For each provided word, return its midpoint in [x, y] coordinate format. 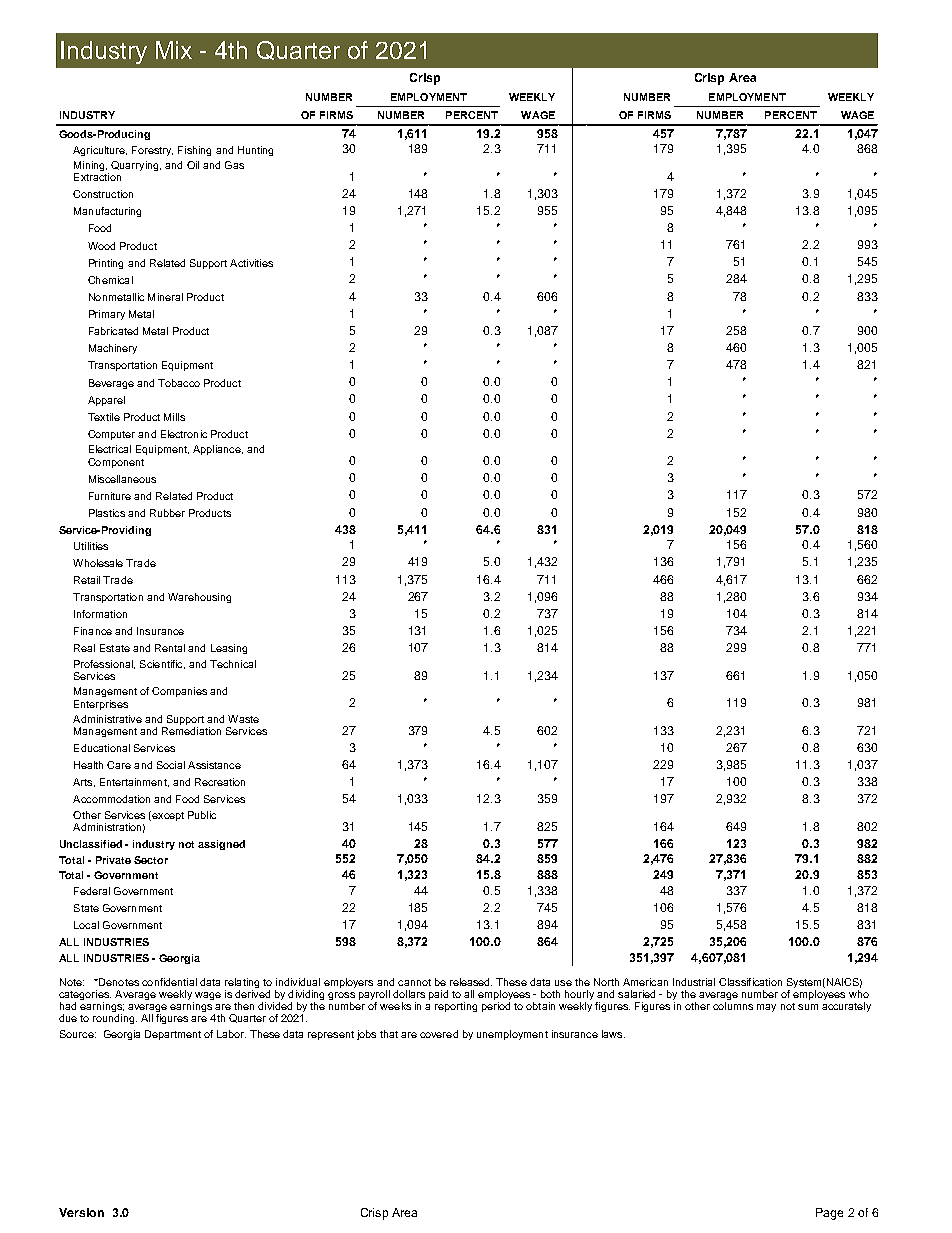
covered [439, 1034]
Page [829, 1214]
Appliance [218, 450]
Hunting [255, 151]
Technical [233, 664]
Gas [234, 165]
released [471, 982]
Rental [170, 648]
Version [81, 1212]
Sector [151, 860]
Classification [750, 982]
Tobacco [179, 383]
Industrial [694, 982]
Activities [251, 263]
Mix [174, 50]
